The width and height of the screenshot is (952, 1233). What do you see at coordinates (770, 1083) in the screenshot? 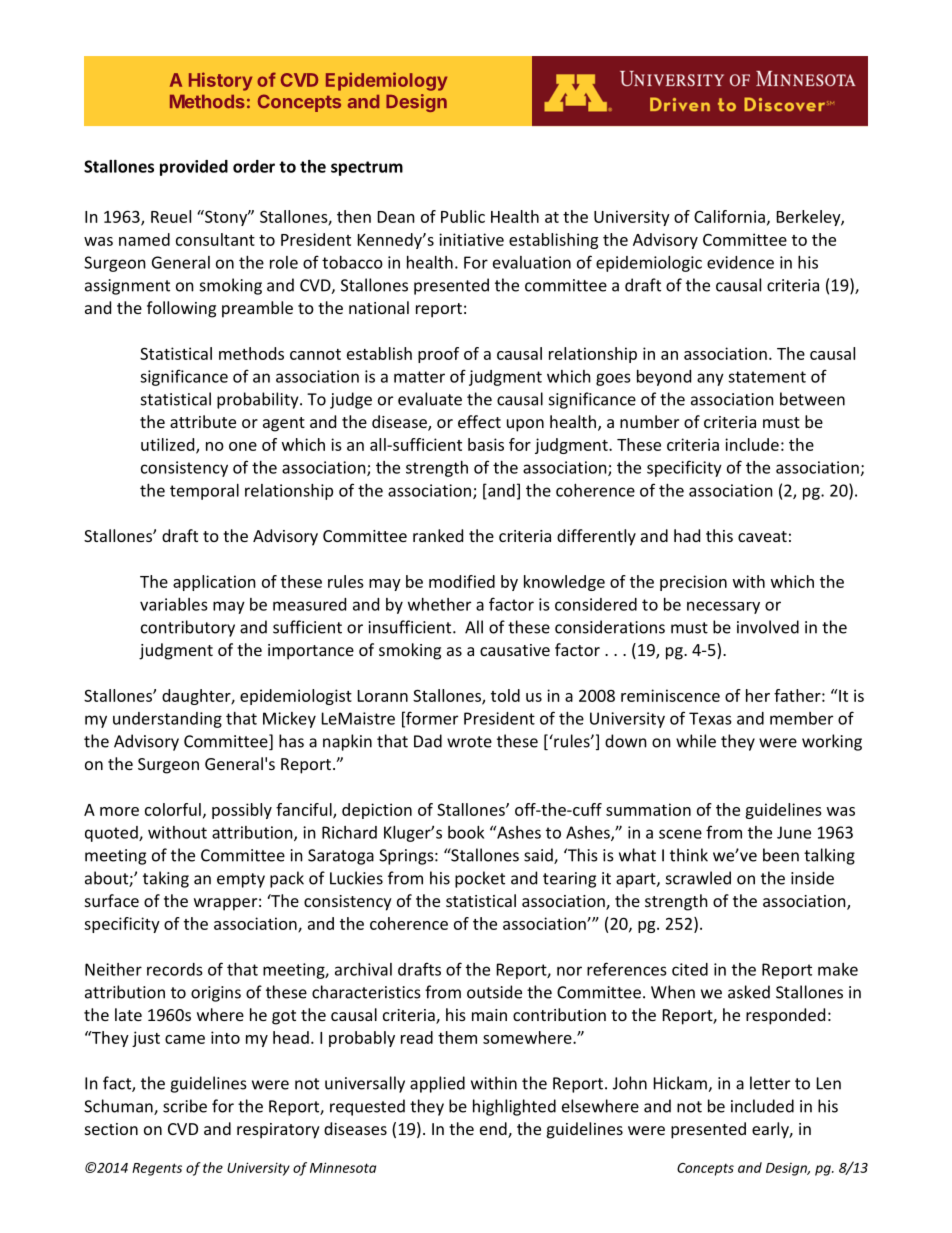
I see `letter` at bounding box center [770, 1083].
